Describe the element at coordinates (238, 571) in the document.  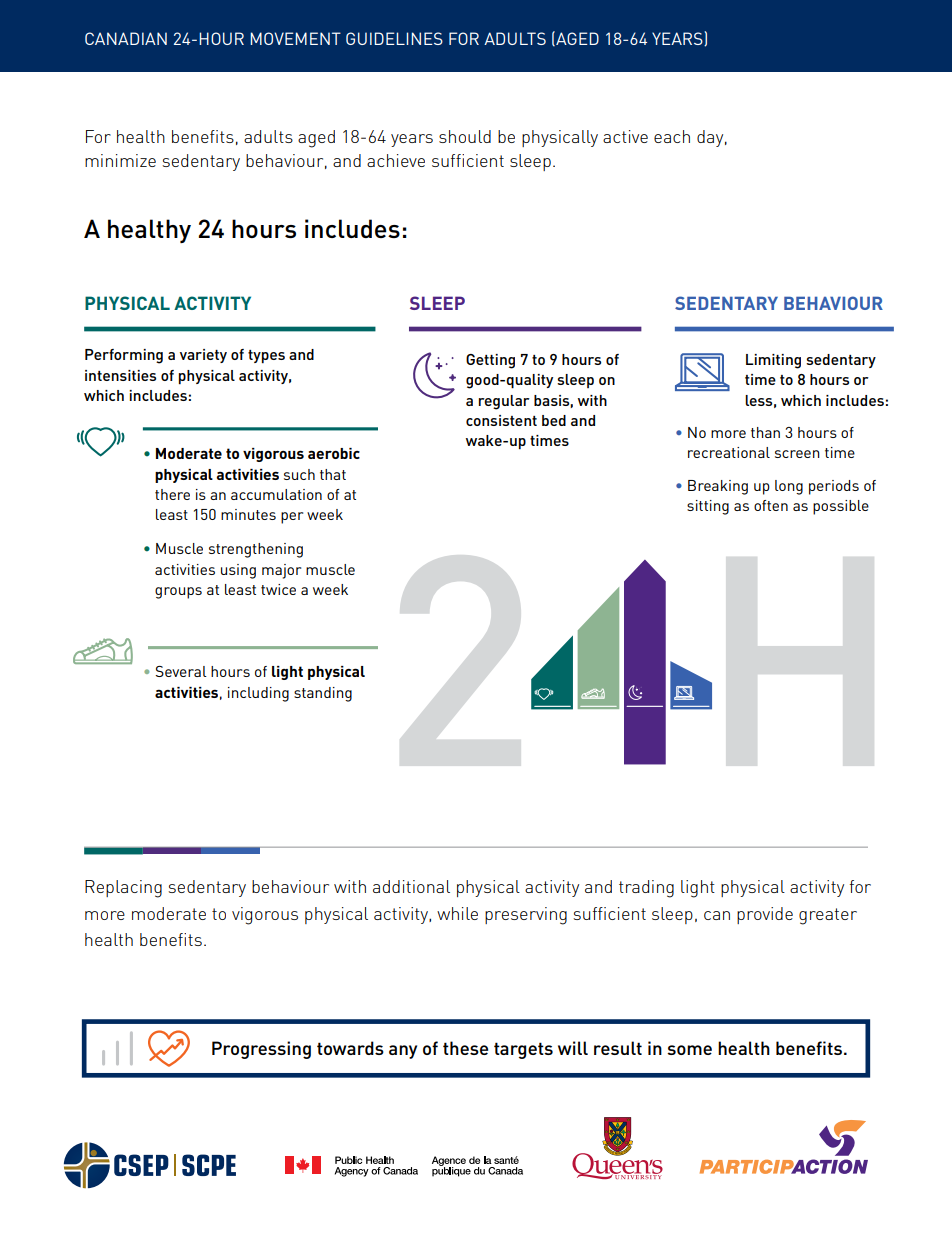
I see `using` at that location.
